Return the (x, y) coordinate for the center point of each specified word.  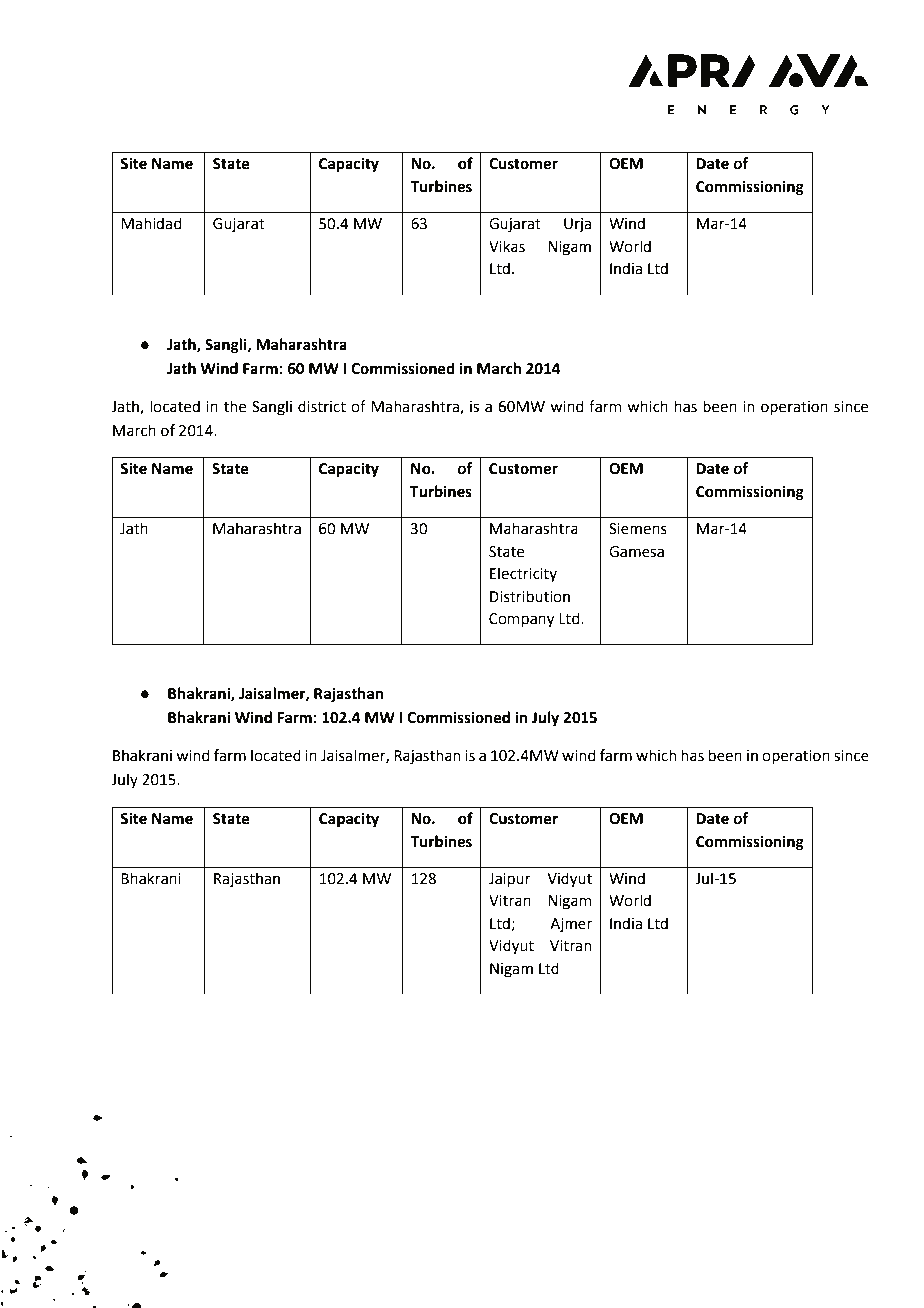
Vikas (507, 246)
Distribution (530, 596)
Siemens (638, 529)
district (322, 406)
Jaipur (510, 880)
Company (521, 620)
